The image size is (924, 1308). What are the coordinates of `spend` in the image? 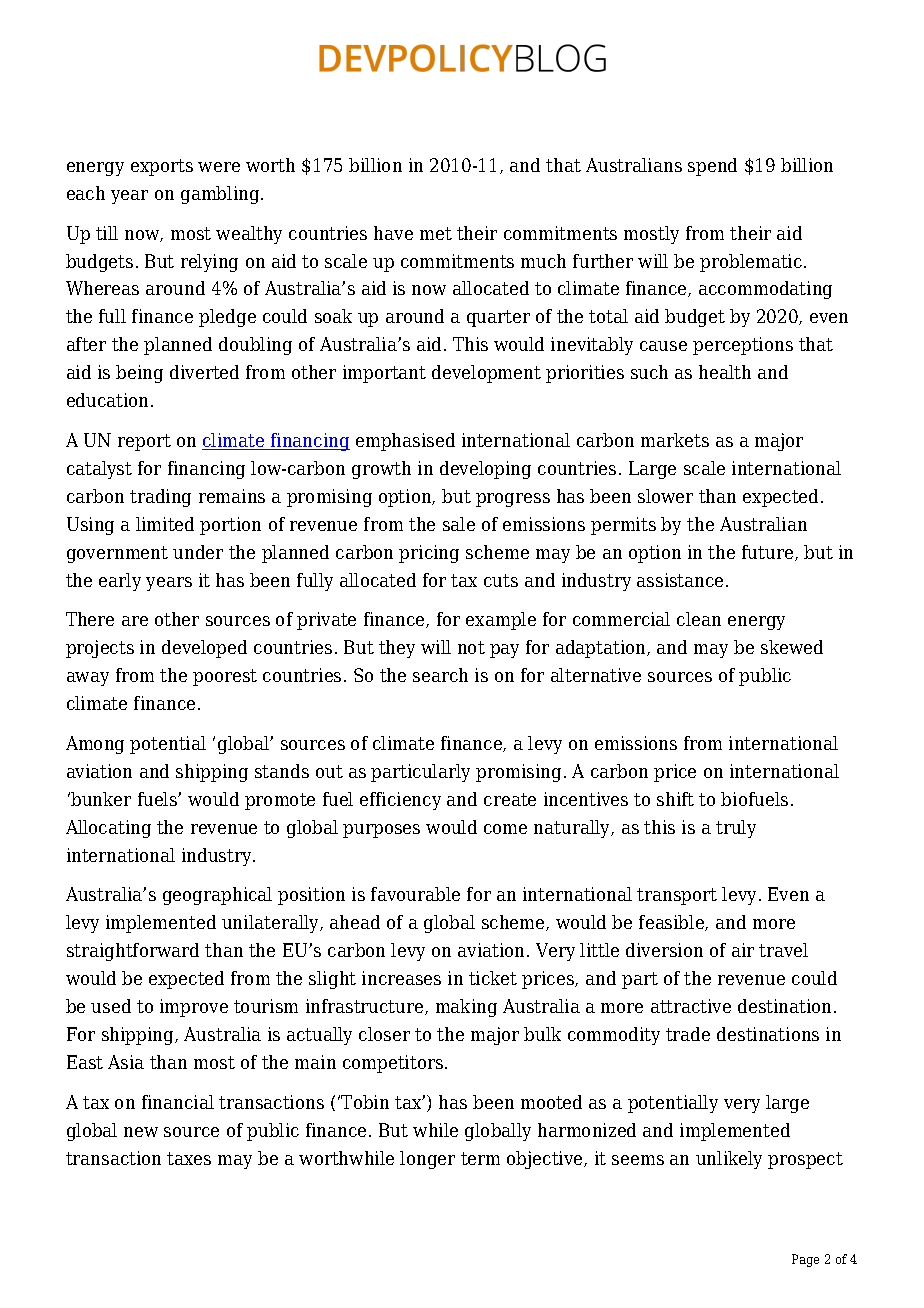 It's located at (712, 167).
